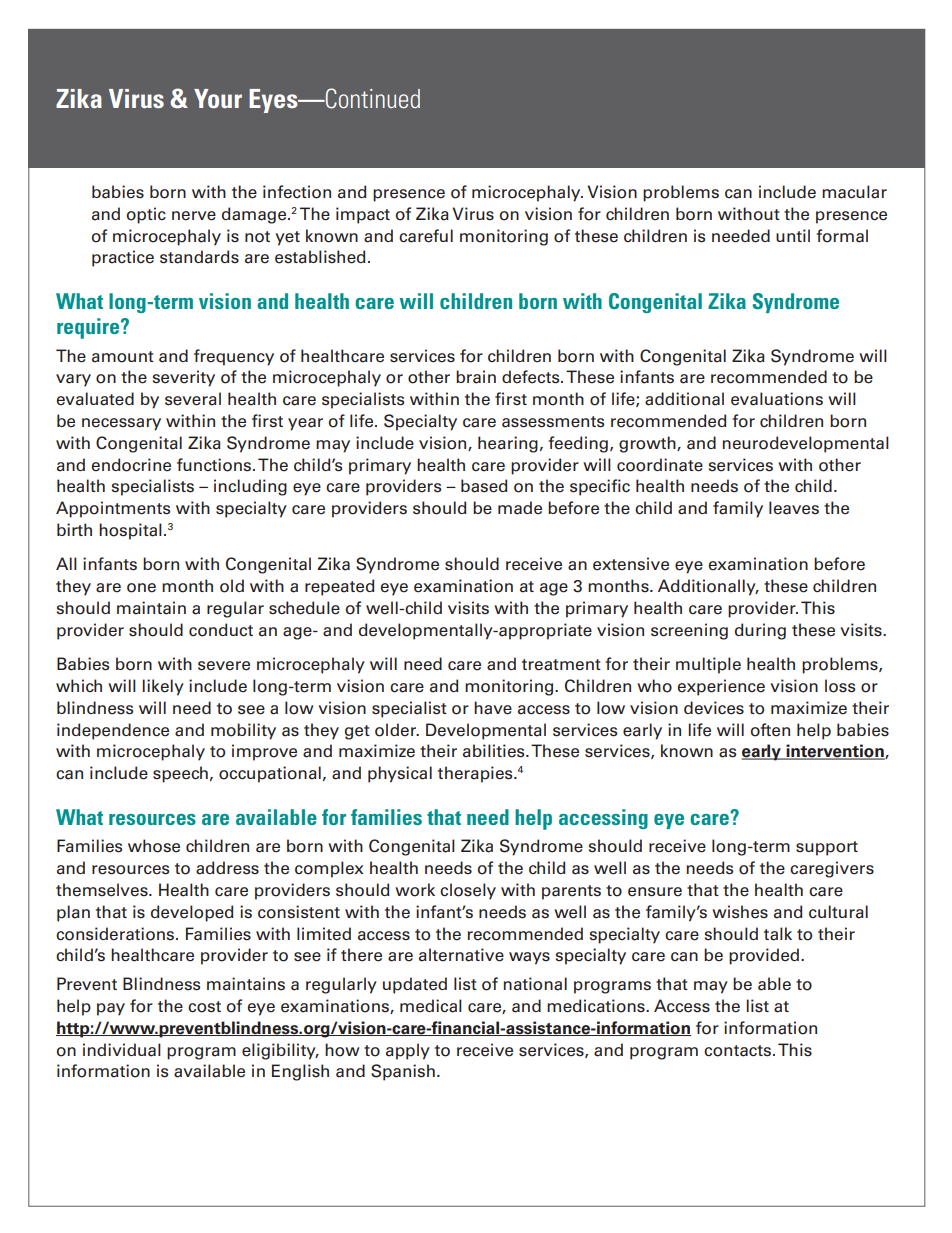  Describe the element at coordinates (113, 731) in the screenshot. I see `independence` at that location.
